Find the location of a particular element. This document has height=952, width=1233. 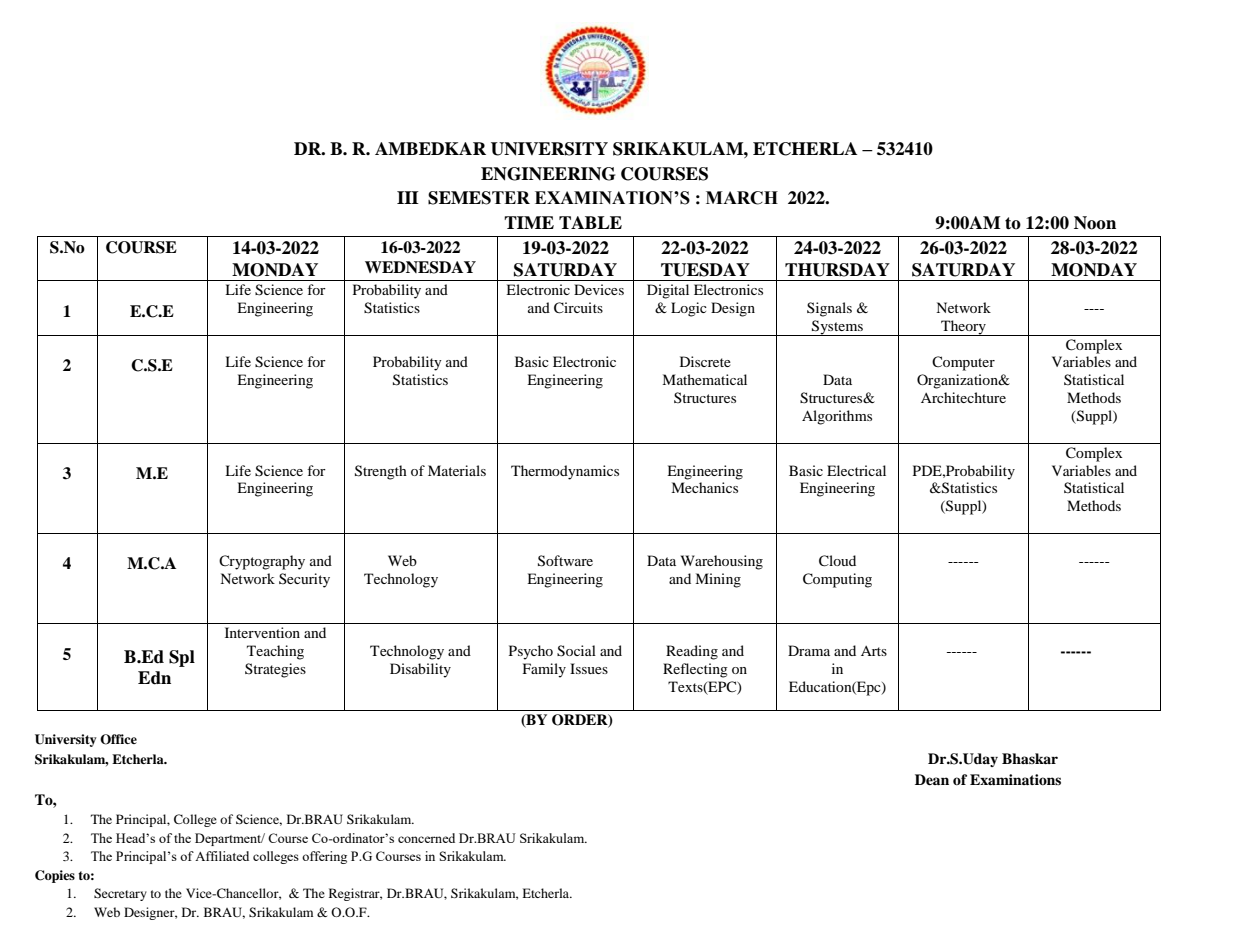

Strength is located at coordinates (381, 472).
